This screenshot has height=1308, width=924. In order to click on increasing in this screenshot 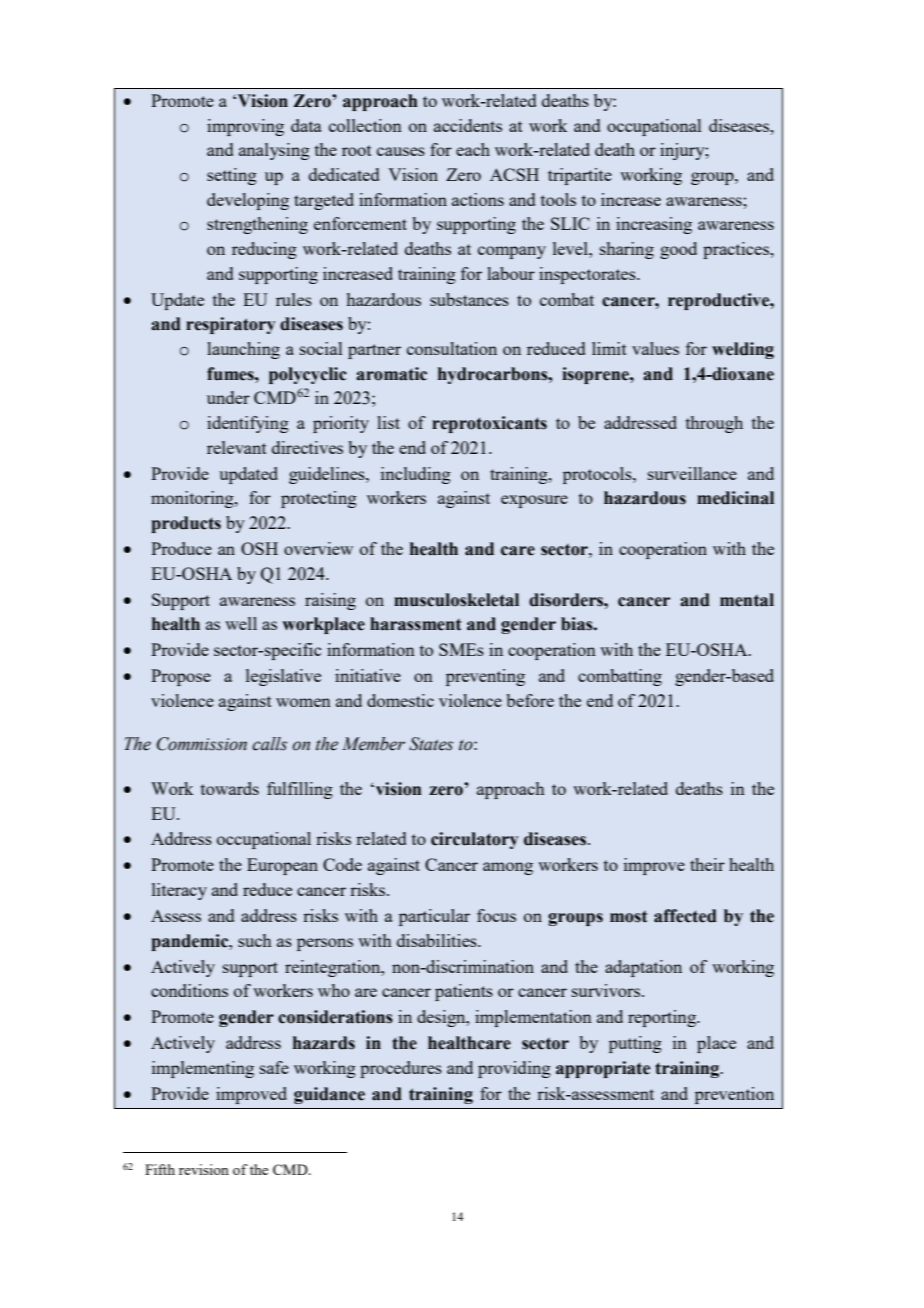, I will do `click(654, 225)`.
